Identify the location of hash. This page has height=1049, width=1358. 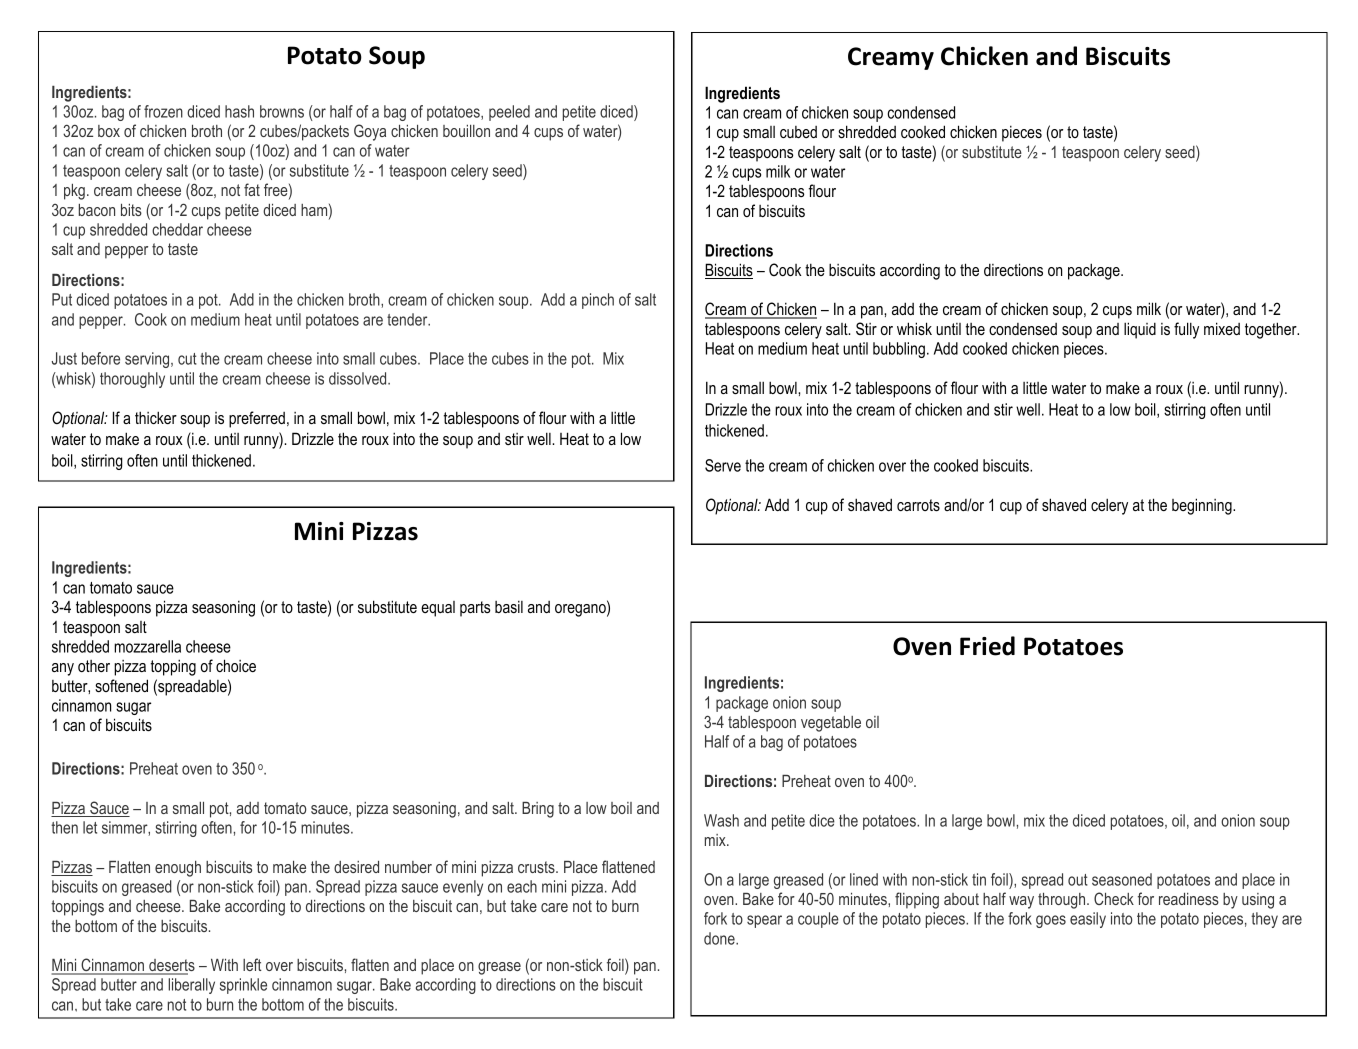
(239, 111).
